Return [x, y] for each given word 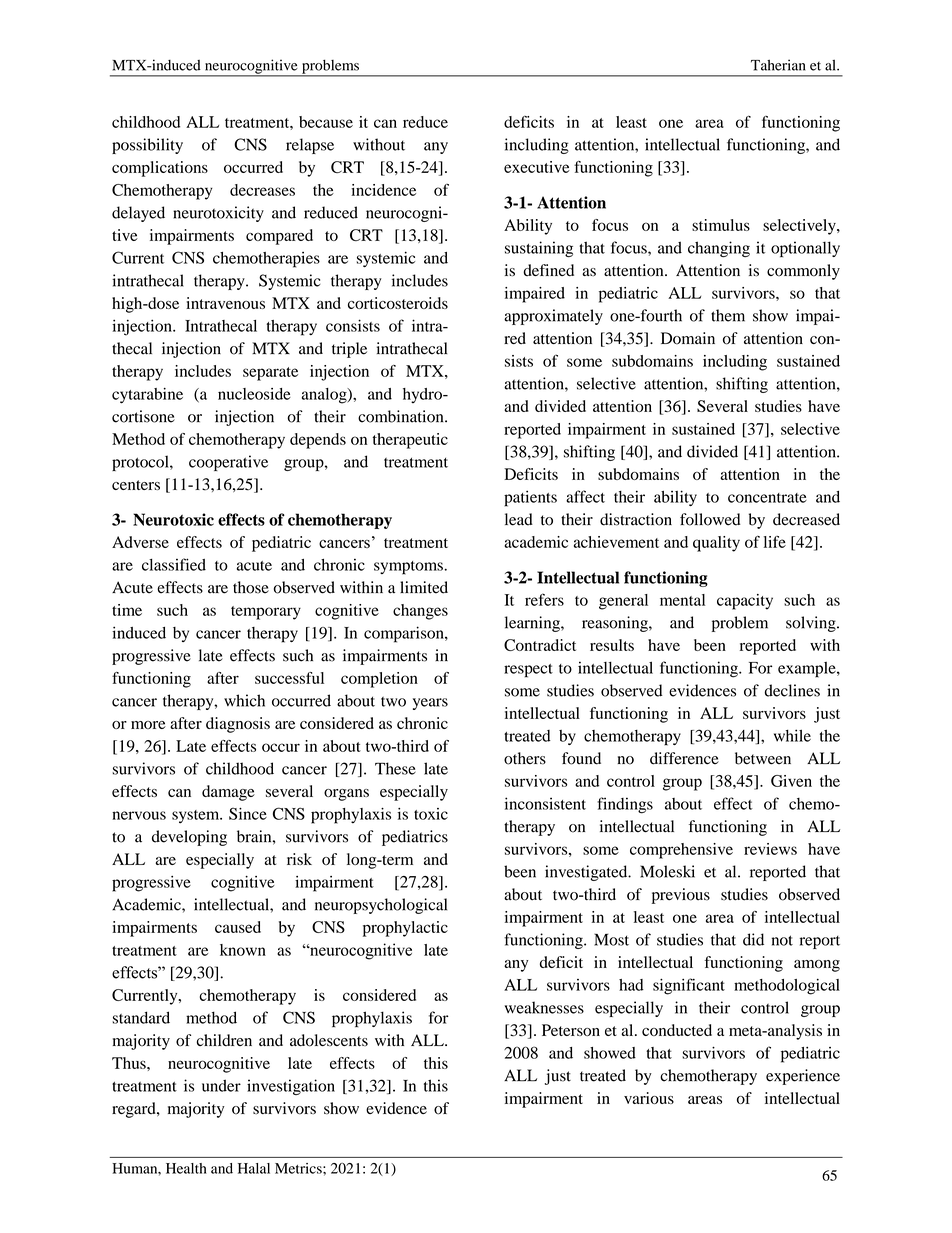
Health [186, 1168]
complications [160, 169]
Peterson [571, 1030]
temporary [266, 613]
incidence [383, 190]
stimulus [721, 225]
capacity [745, 602]
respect [528, 671]
